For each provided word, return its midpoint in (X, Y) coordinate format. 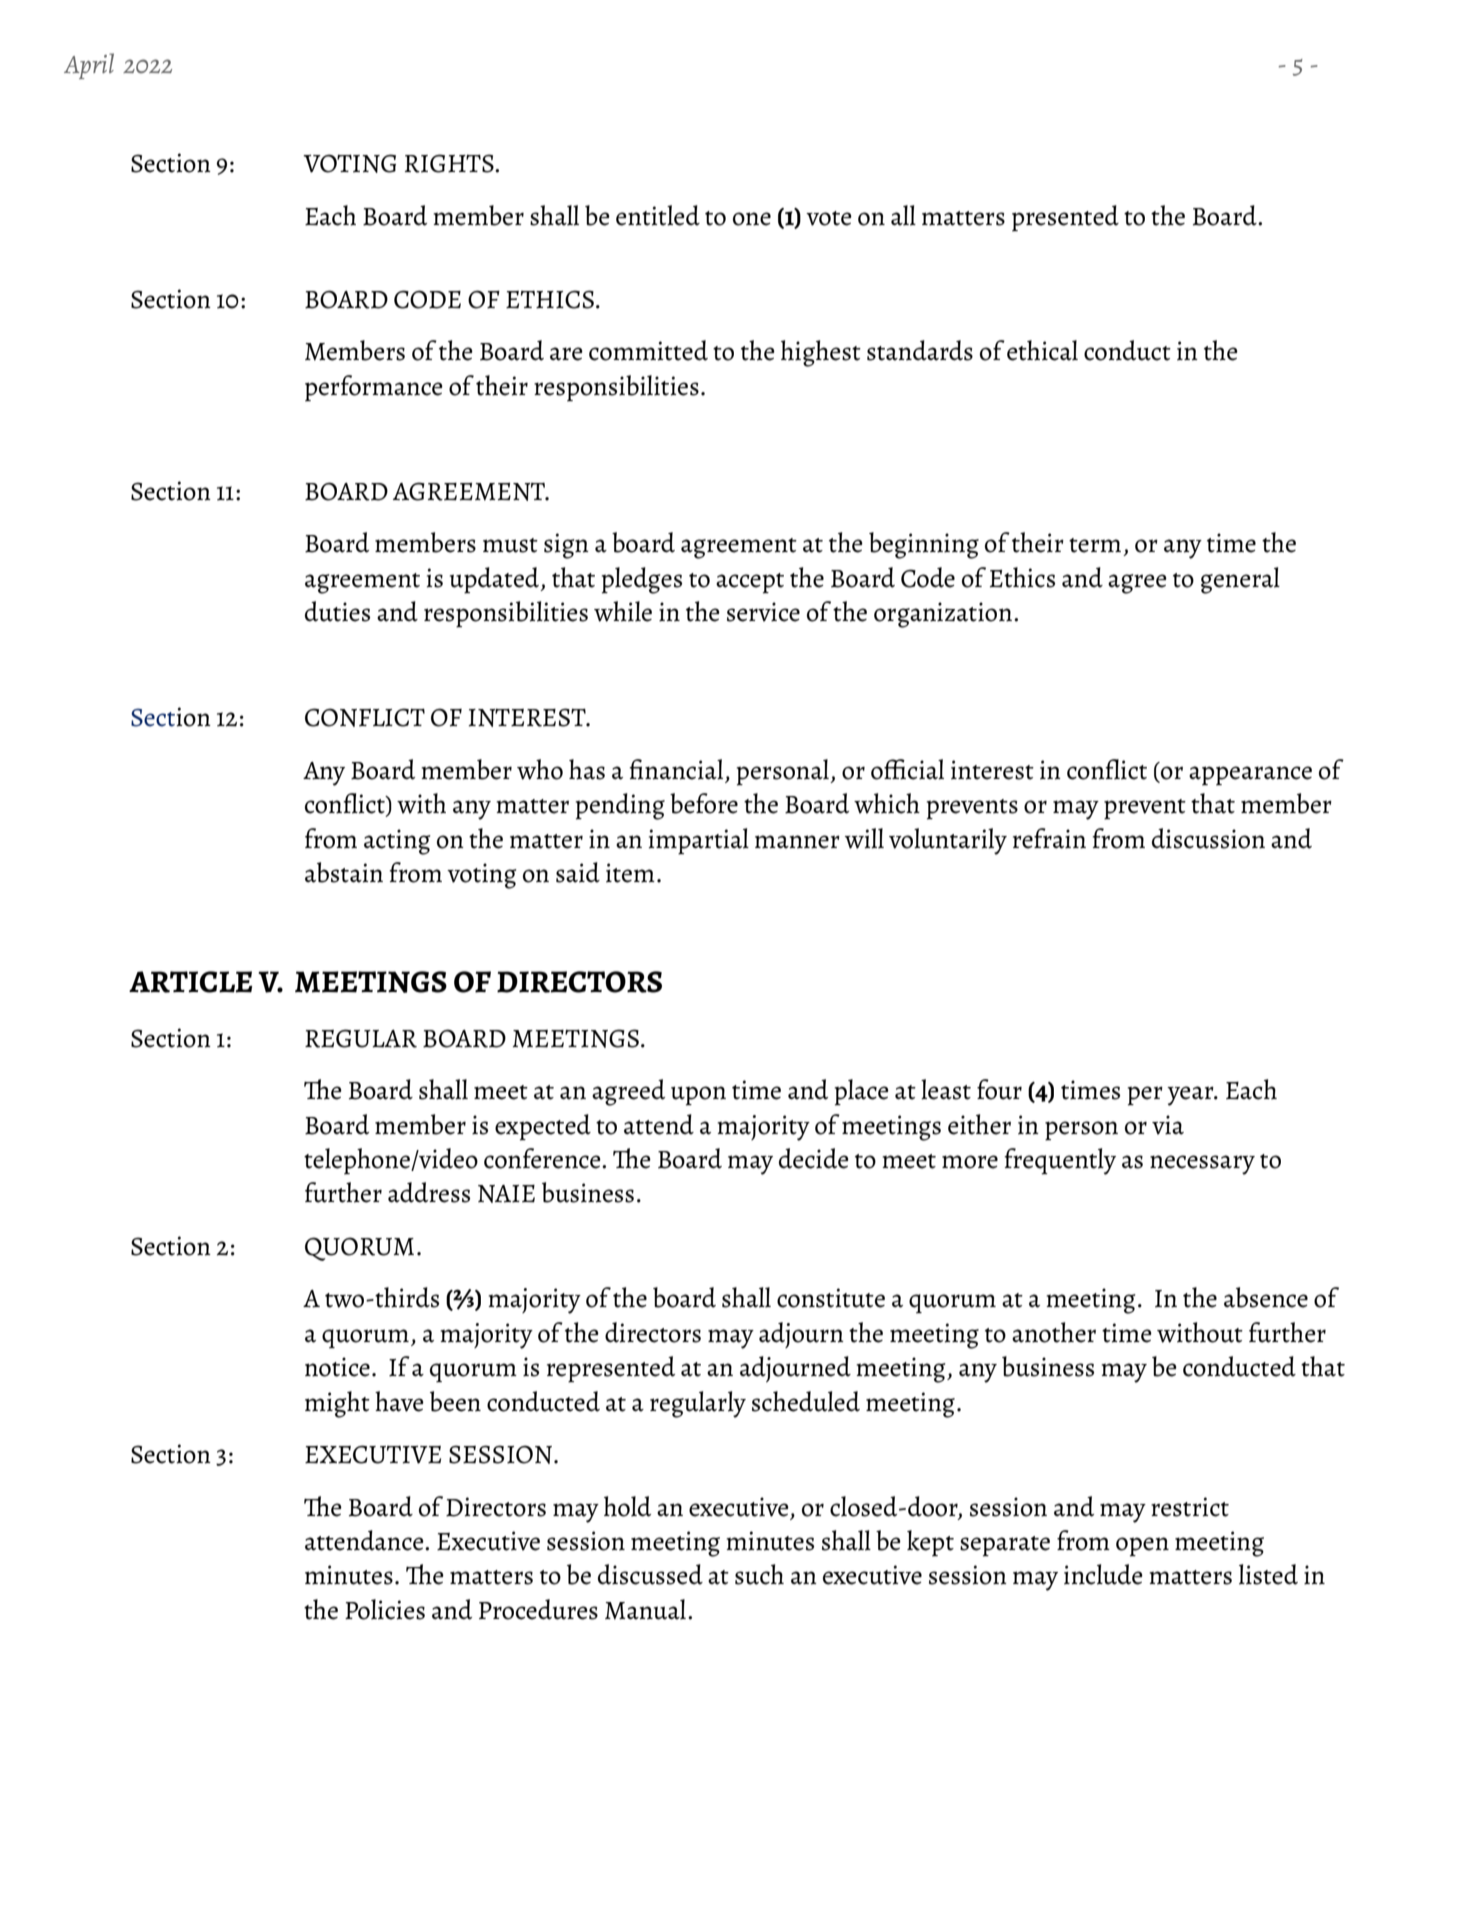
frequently (1060, 1161)
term (1095, 545)
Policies (385, 1609)
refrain (1049, 838)
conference (543, 1158)
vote (829, 218)
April (89, 66)
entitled (658, 215)
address (429, 1192)
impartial (699, 841)
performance (374, 388)
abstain (344, 872)
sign (566, 546)
